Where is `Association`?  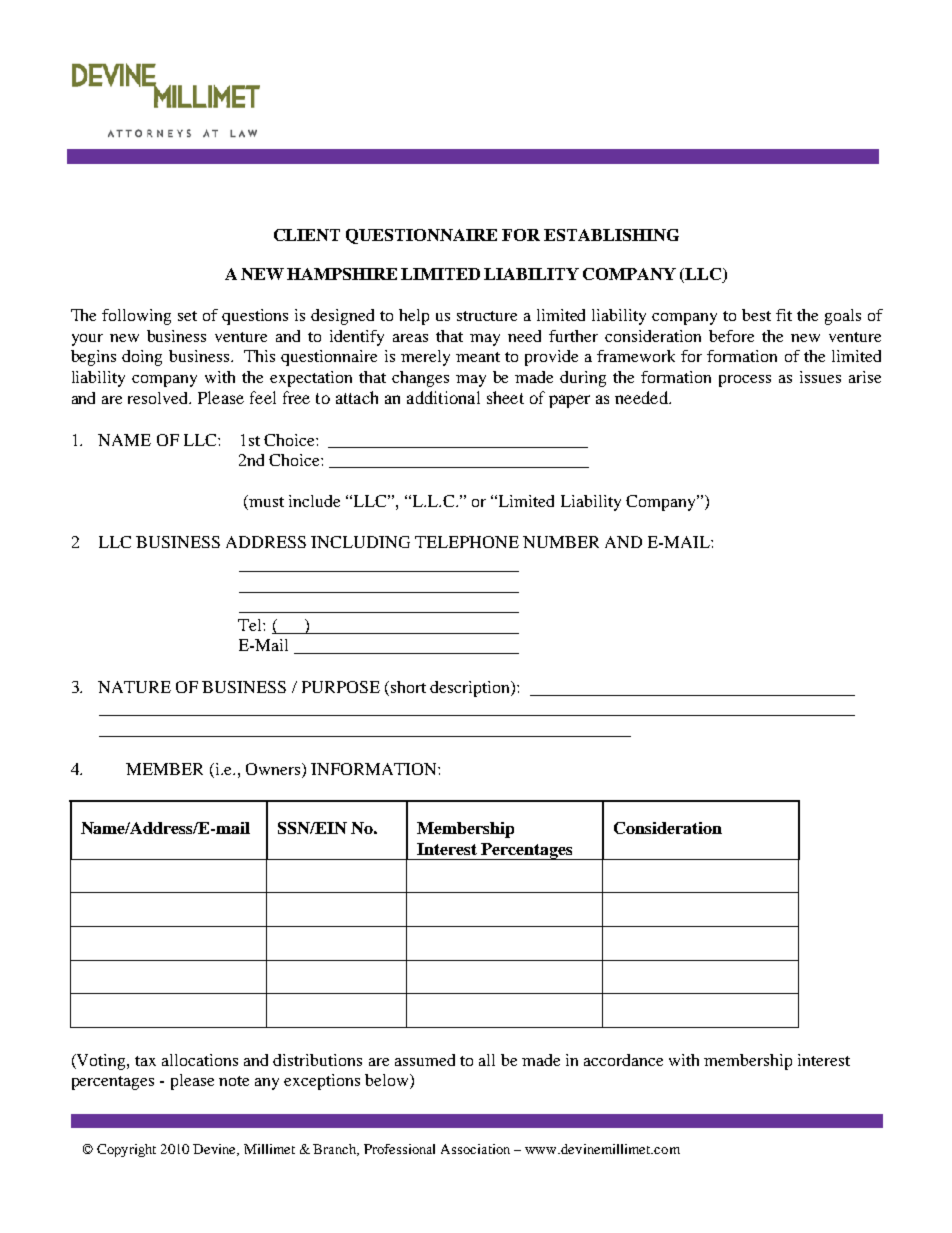 Association is located at coordinates (475, 1149).
